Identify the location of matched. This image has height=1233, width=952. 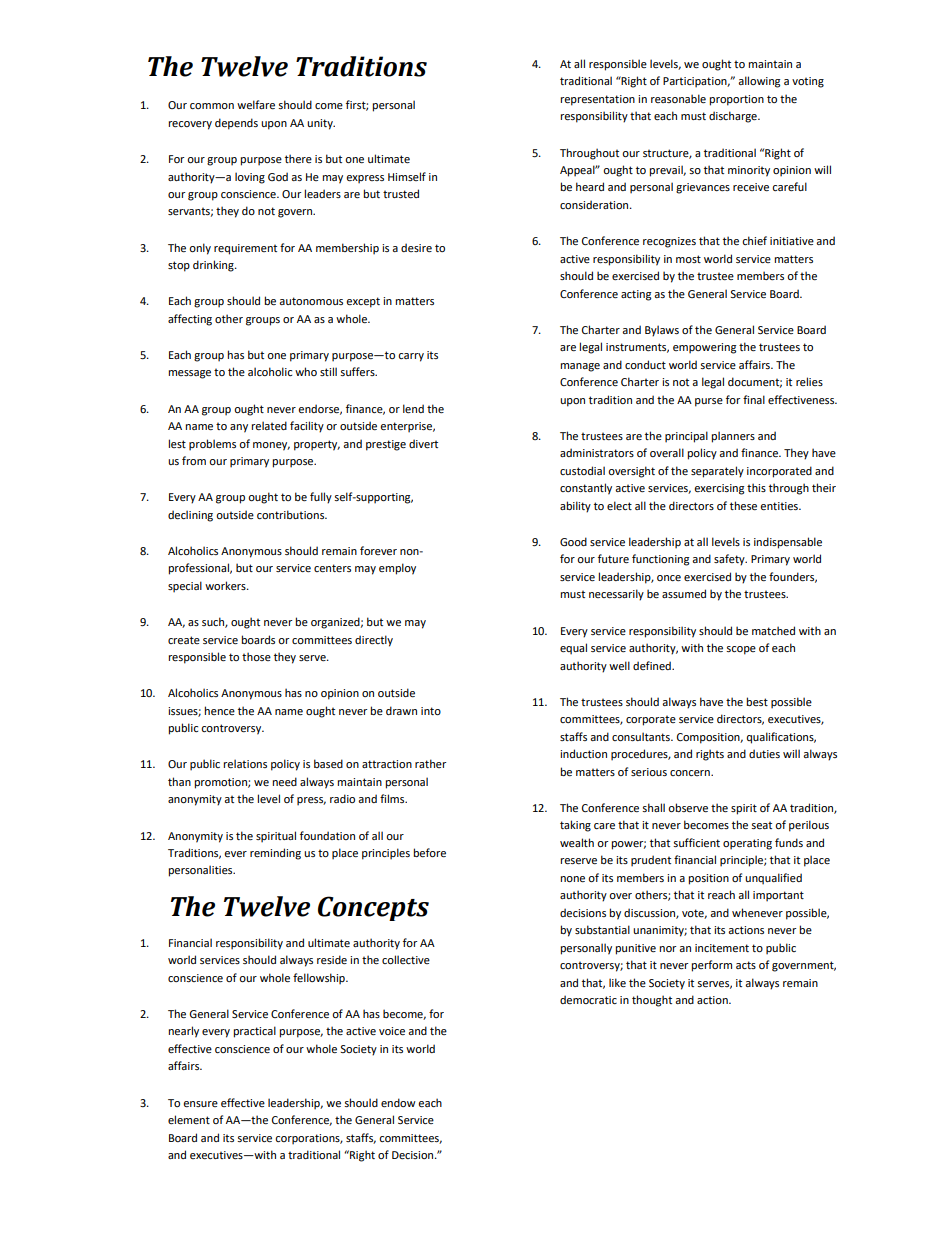
(773, 630).
